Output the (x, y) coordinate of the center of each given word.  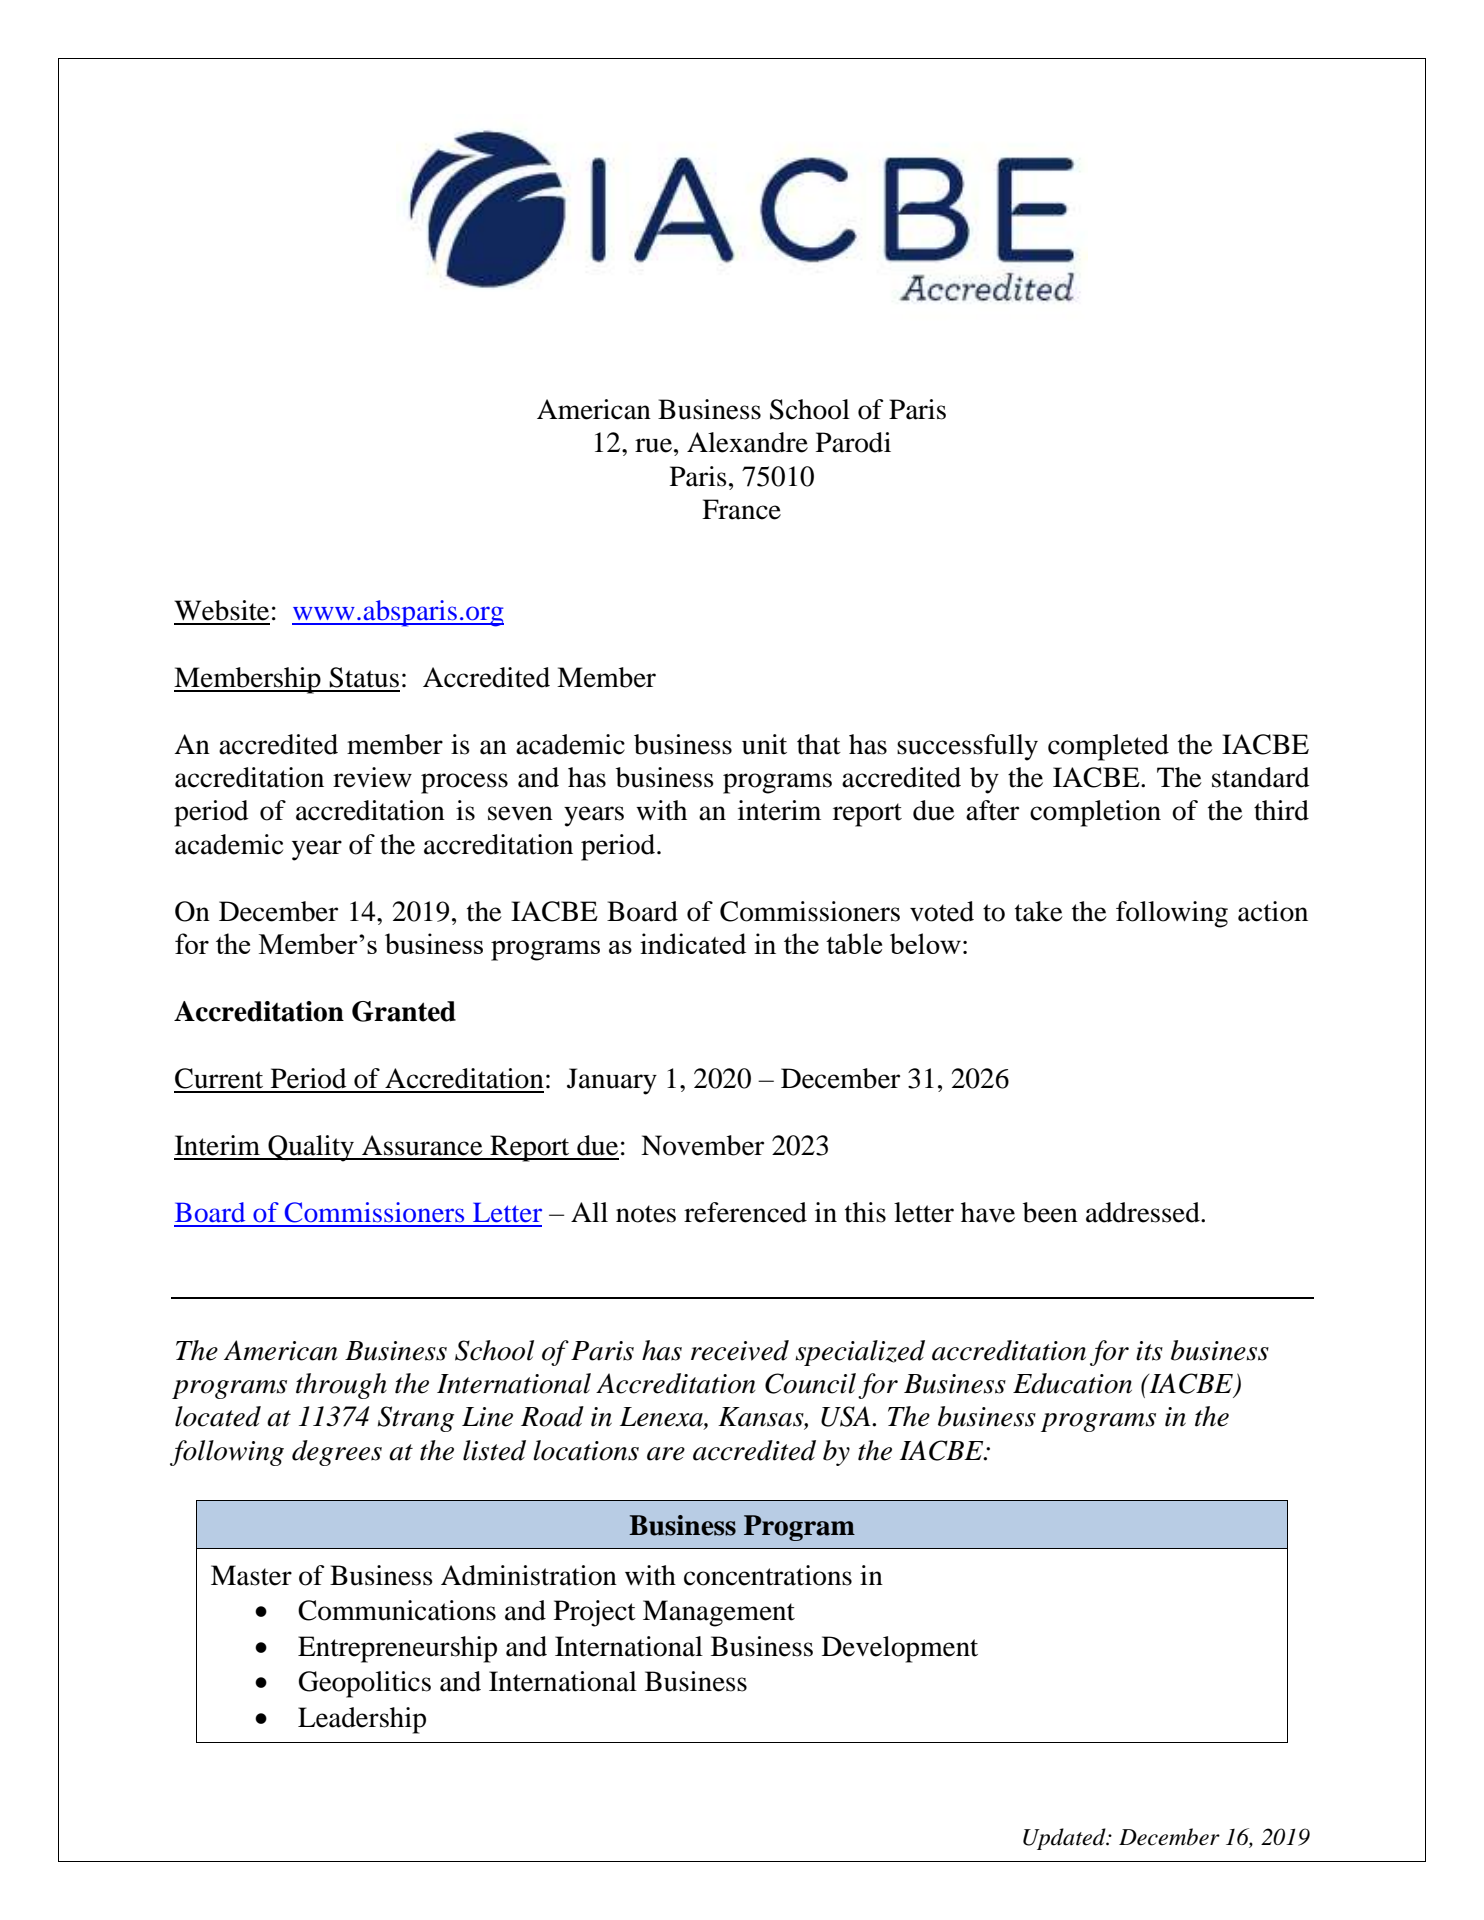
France (741, 509)
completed (1108, 747)
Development (900, 1649)
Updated (1065, 1839)
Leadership (362, 1720)
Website (221, 610)
